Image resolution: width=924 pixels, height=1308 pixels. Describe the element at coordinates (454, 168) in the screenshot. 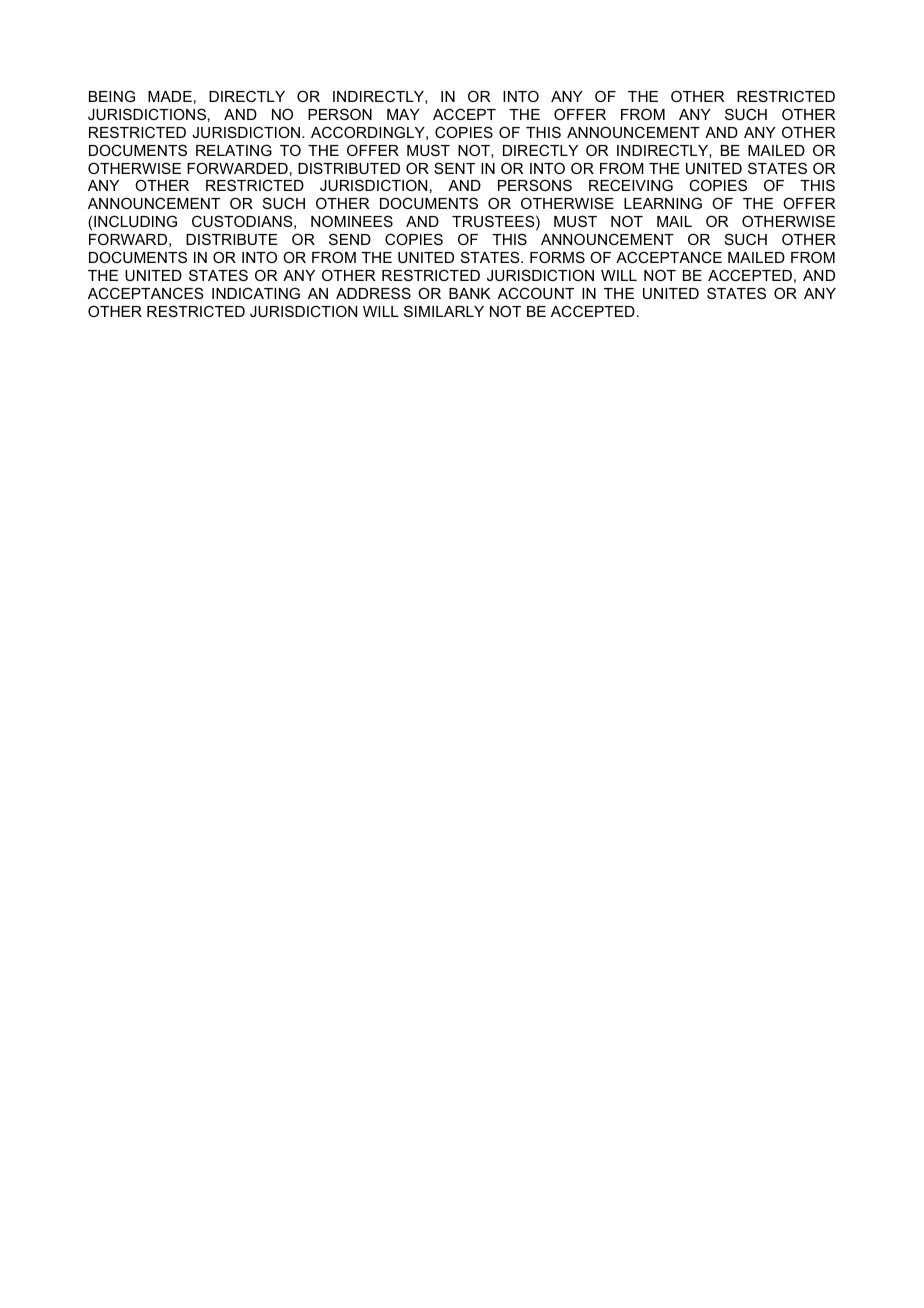

I see `SENT` at that location.
